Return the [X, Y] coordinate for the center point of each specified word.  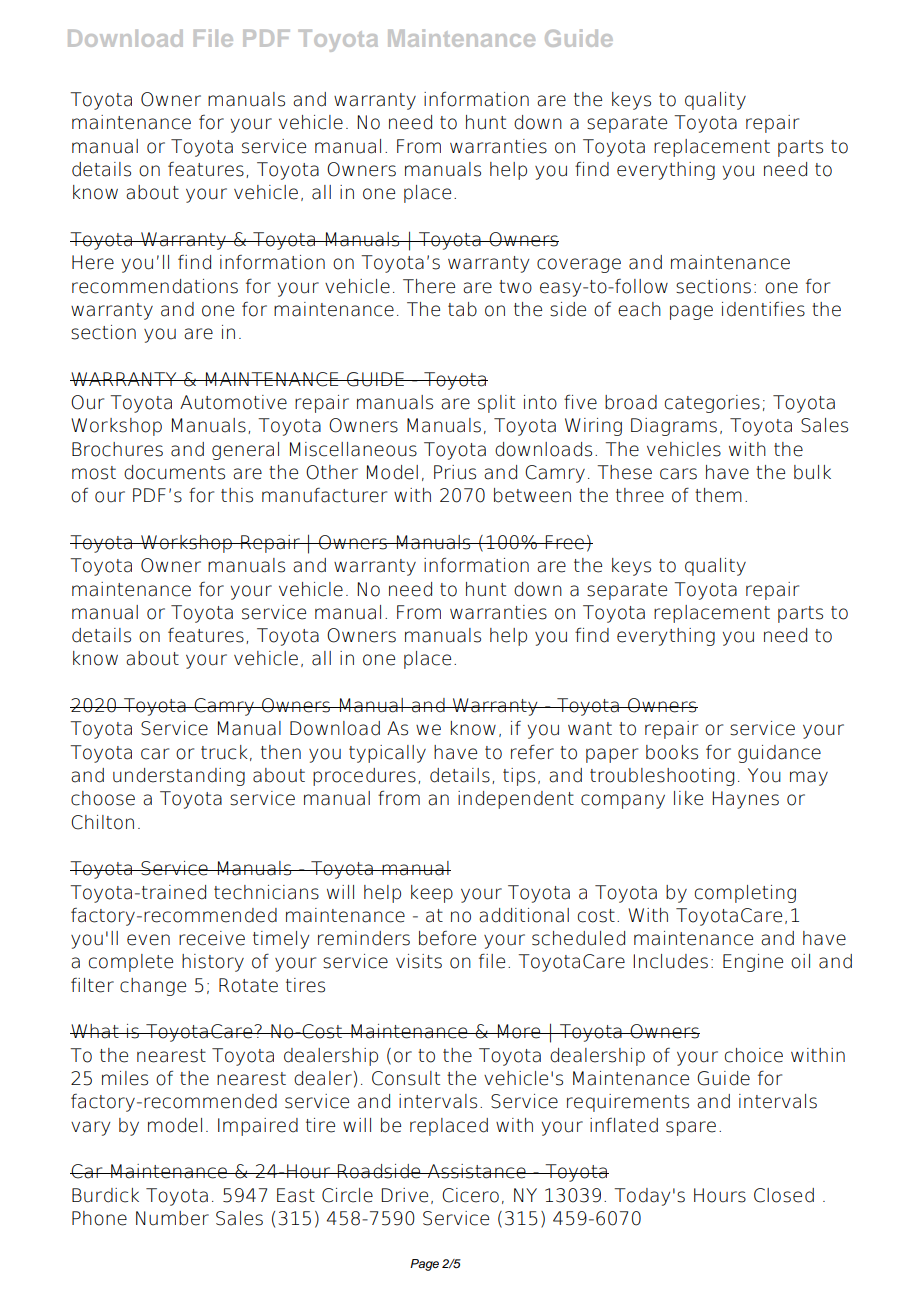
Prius [455, 472]
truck [224, 752]
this [237, 495]
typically [387, 754]
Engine [753, 963]
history [213, 963]
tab [462, 309]
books [672, 752]
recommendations [155, 286]
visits [419, 961]
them [718, 495]
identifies [763, 309]
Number [172, 1218]
